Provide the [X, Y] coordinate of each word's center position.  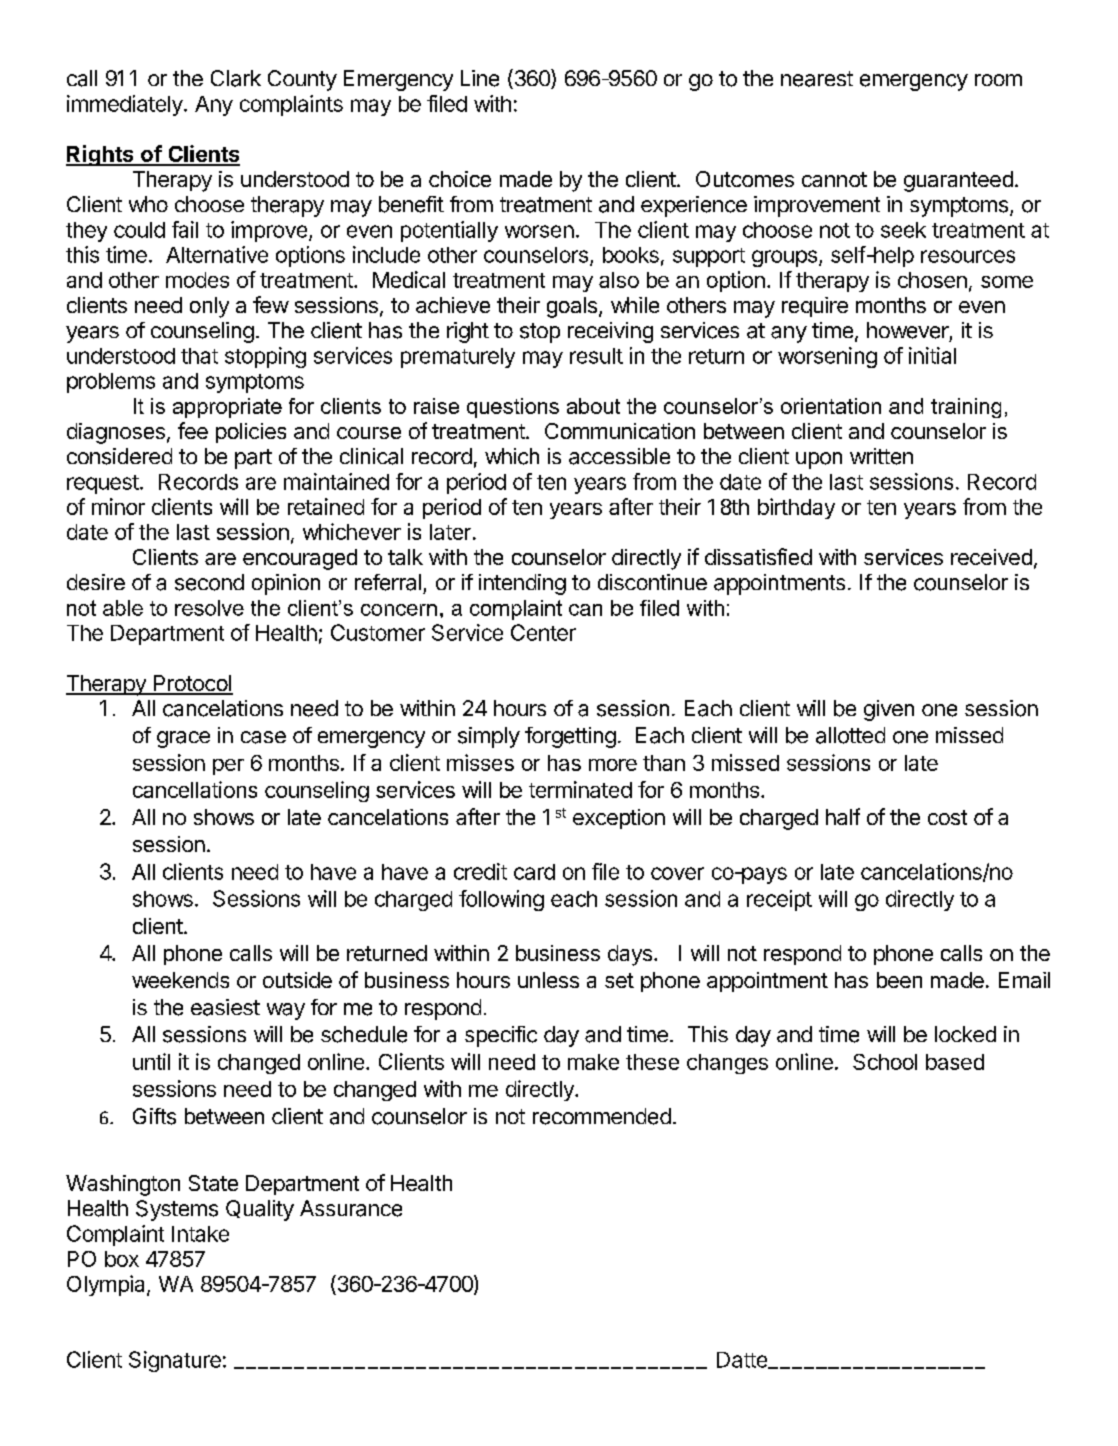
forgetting [570, 737]
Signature [175, 1361]
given [889, 710]
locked [965, 1034]
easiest [225, 1007]
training [966, 408]
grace [183, 739]
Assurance [351, 1208]
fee [193, 430]
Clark [236, 78]
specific [501, 1036]
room [998, 80]
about [593, 406]
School [885, 1062]
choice [460, 179]
